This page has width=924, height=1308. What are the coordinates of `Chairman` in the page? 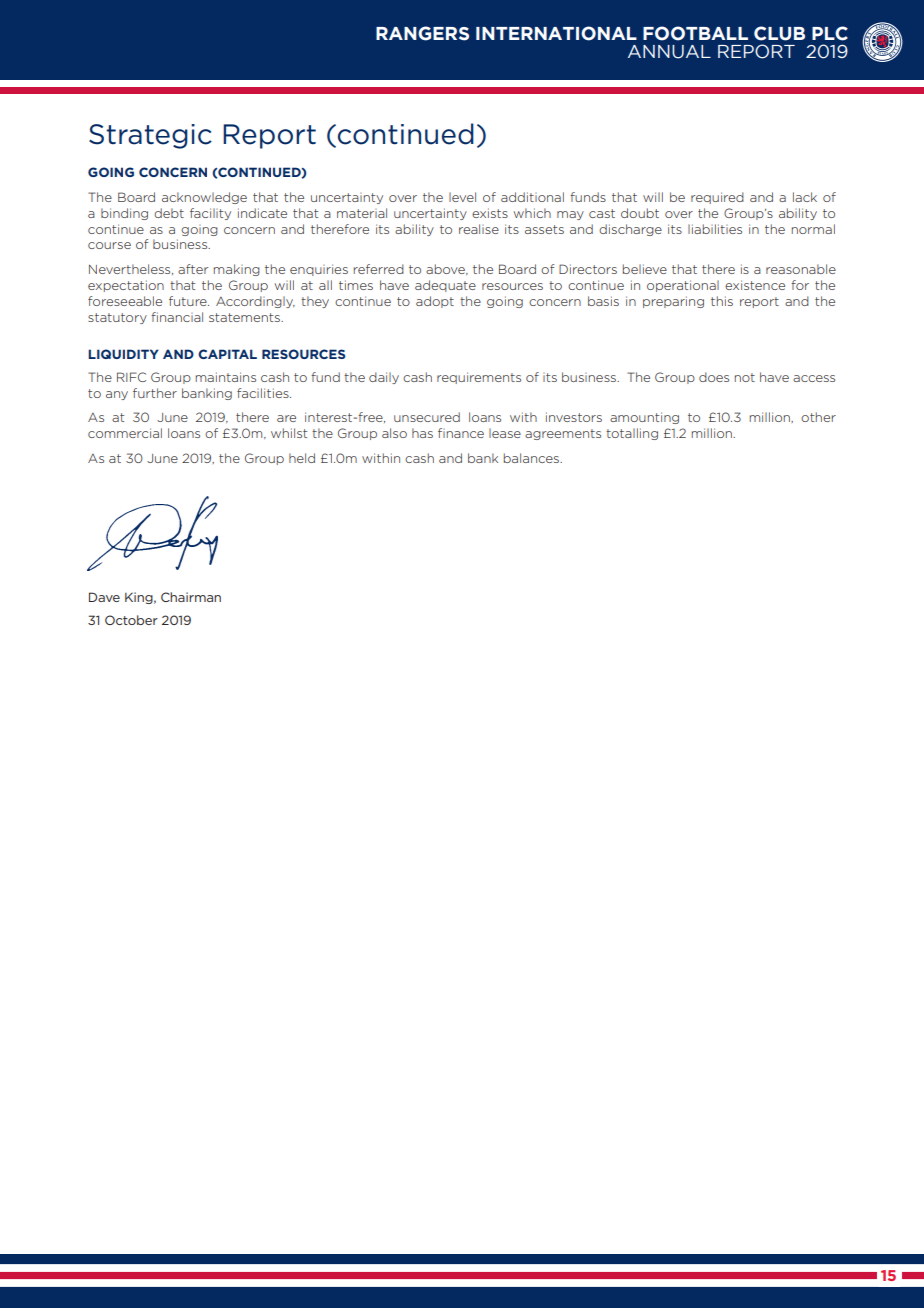 It's located at (191, 597).
